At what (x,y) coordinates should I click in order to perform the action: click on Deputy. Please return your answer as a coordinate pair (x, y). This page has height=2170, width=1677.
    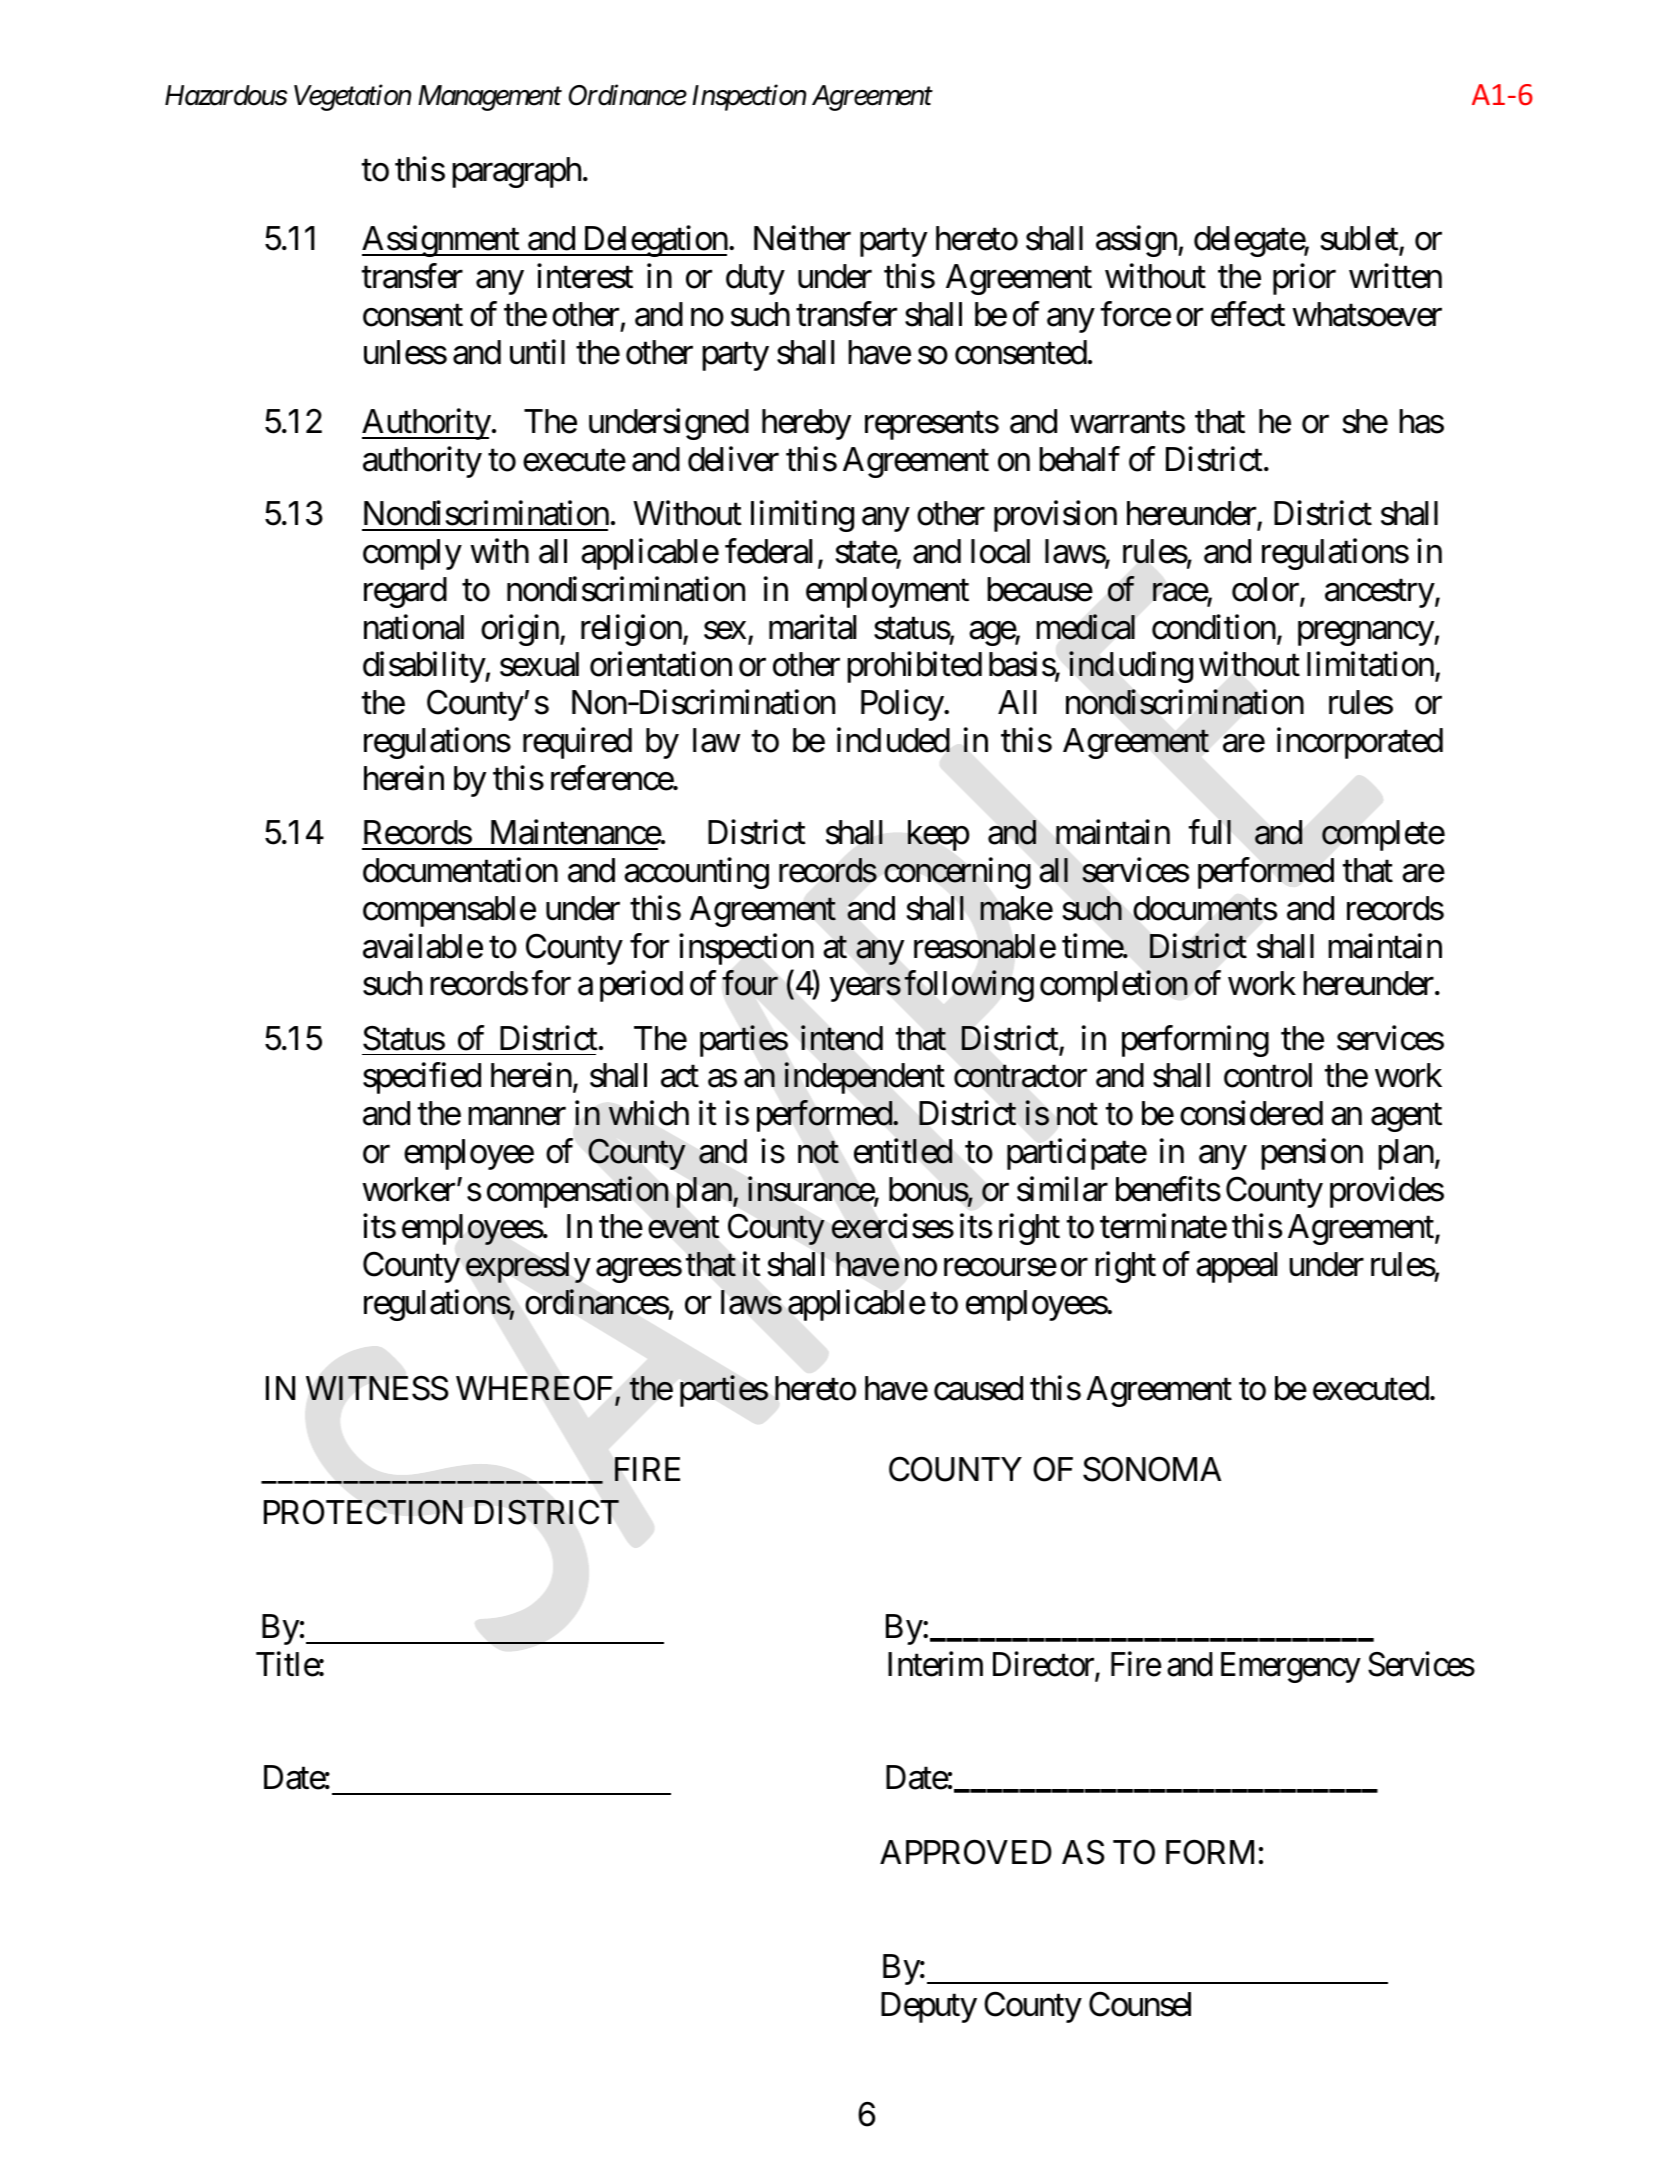
    Looking at the image, I should click on (929, 2007).
